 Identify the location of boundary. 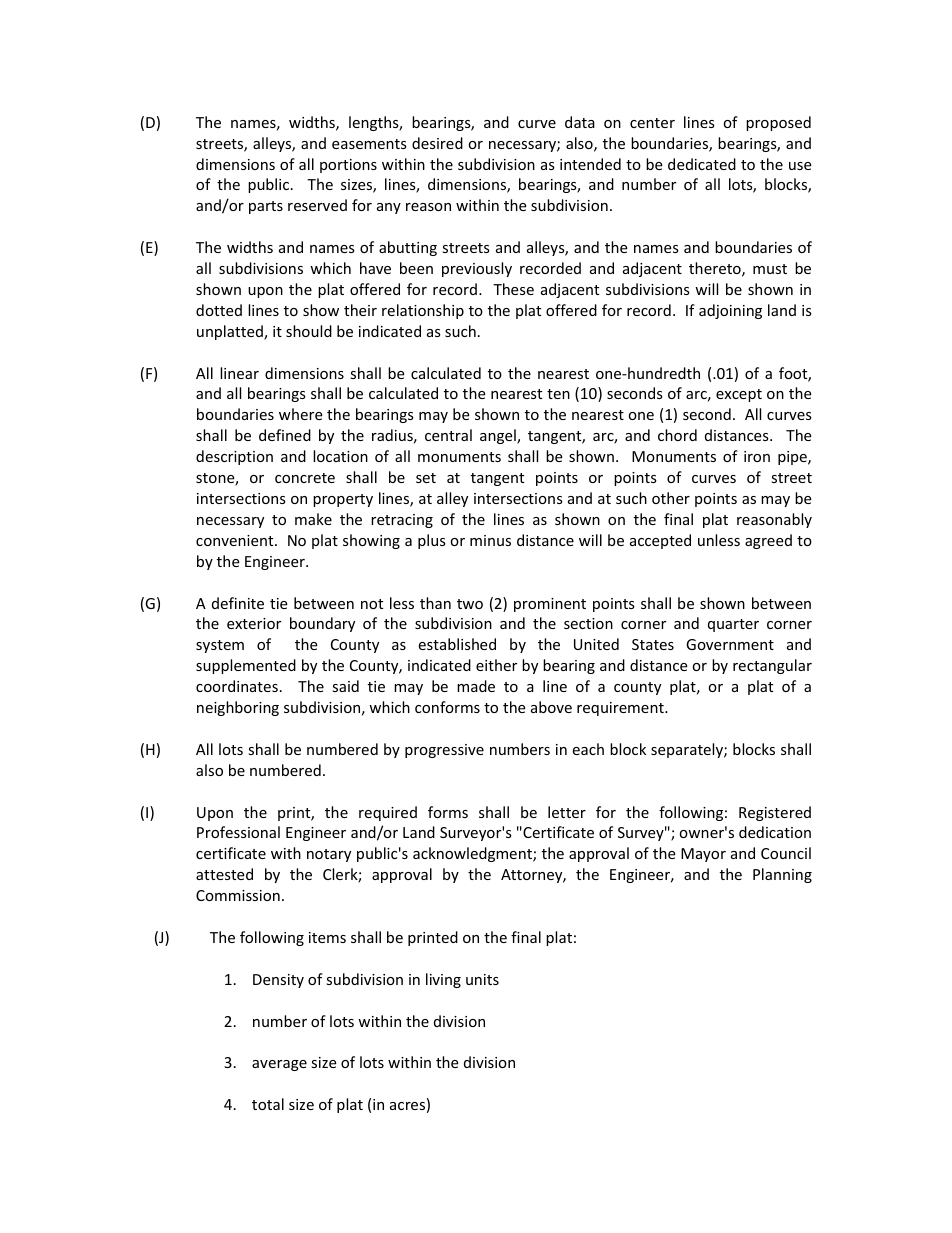
(322, 624).
